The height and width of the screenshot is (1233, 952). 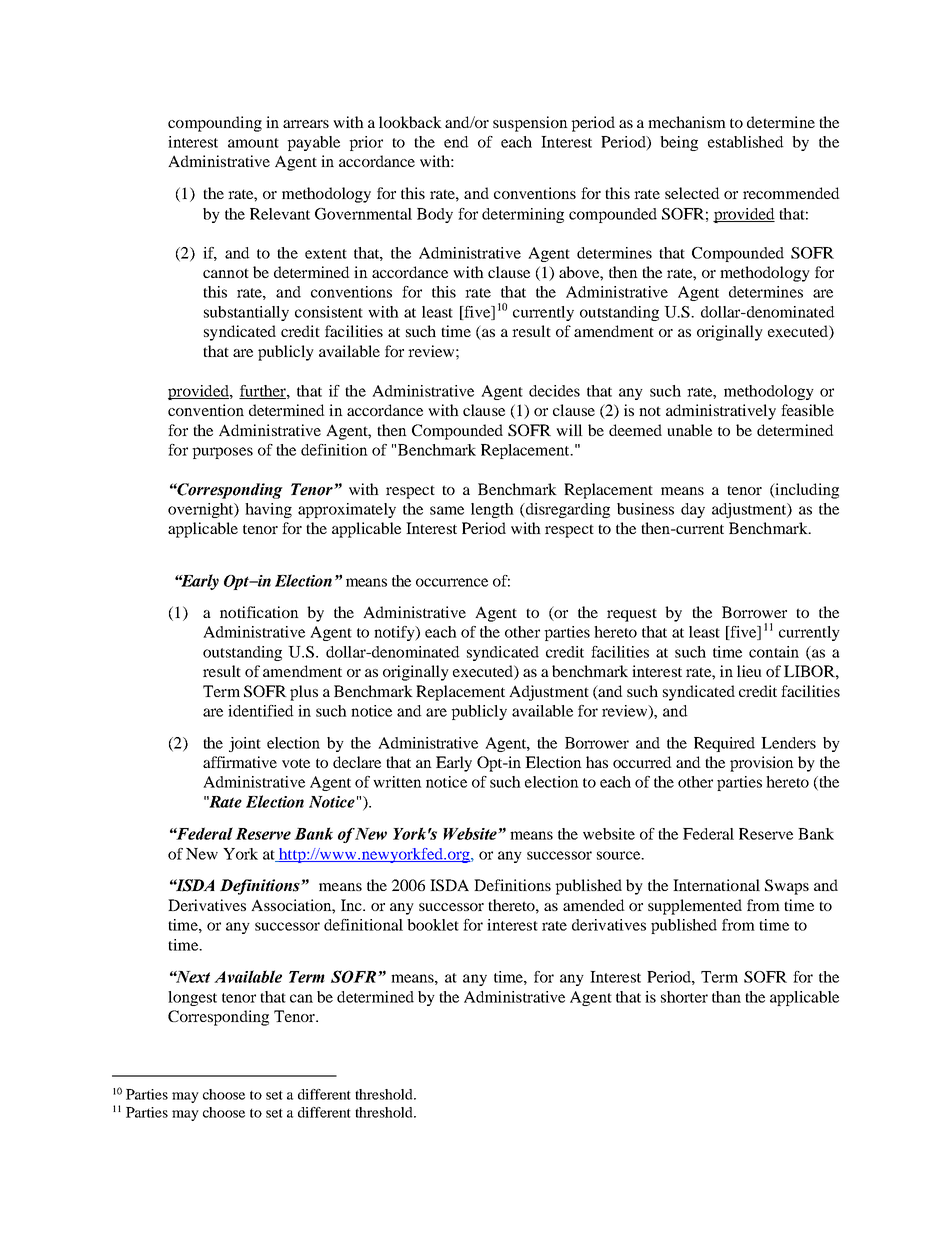 I want to click on than, so click(x=726, y=997).
